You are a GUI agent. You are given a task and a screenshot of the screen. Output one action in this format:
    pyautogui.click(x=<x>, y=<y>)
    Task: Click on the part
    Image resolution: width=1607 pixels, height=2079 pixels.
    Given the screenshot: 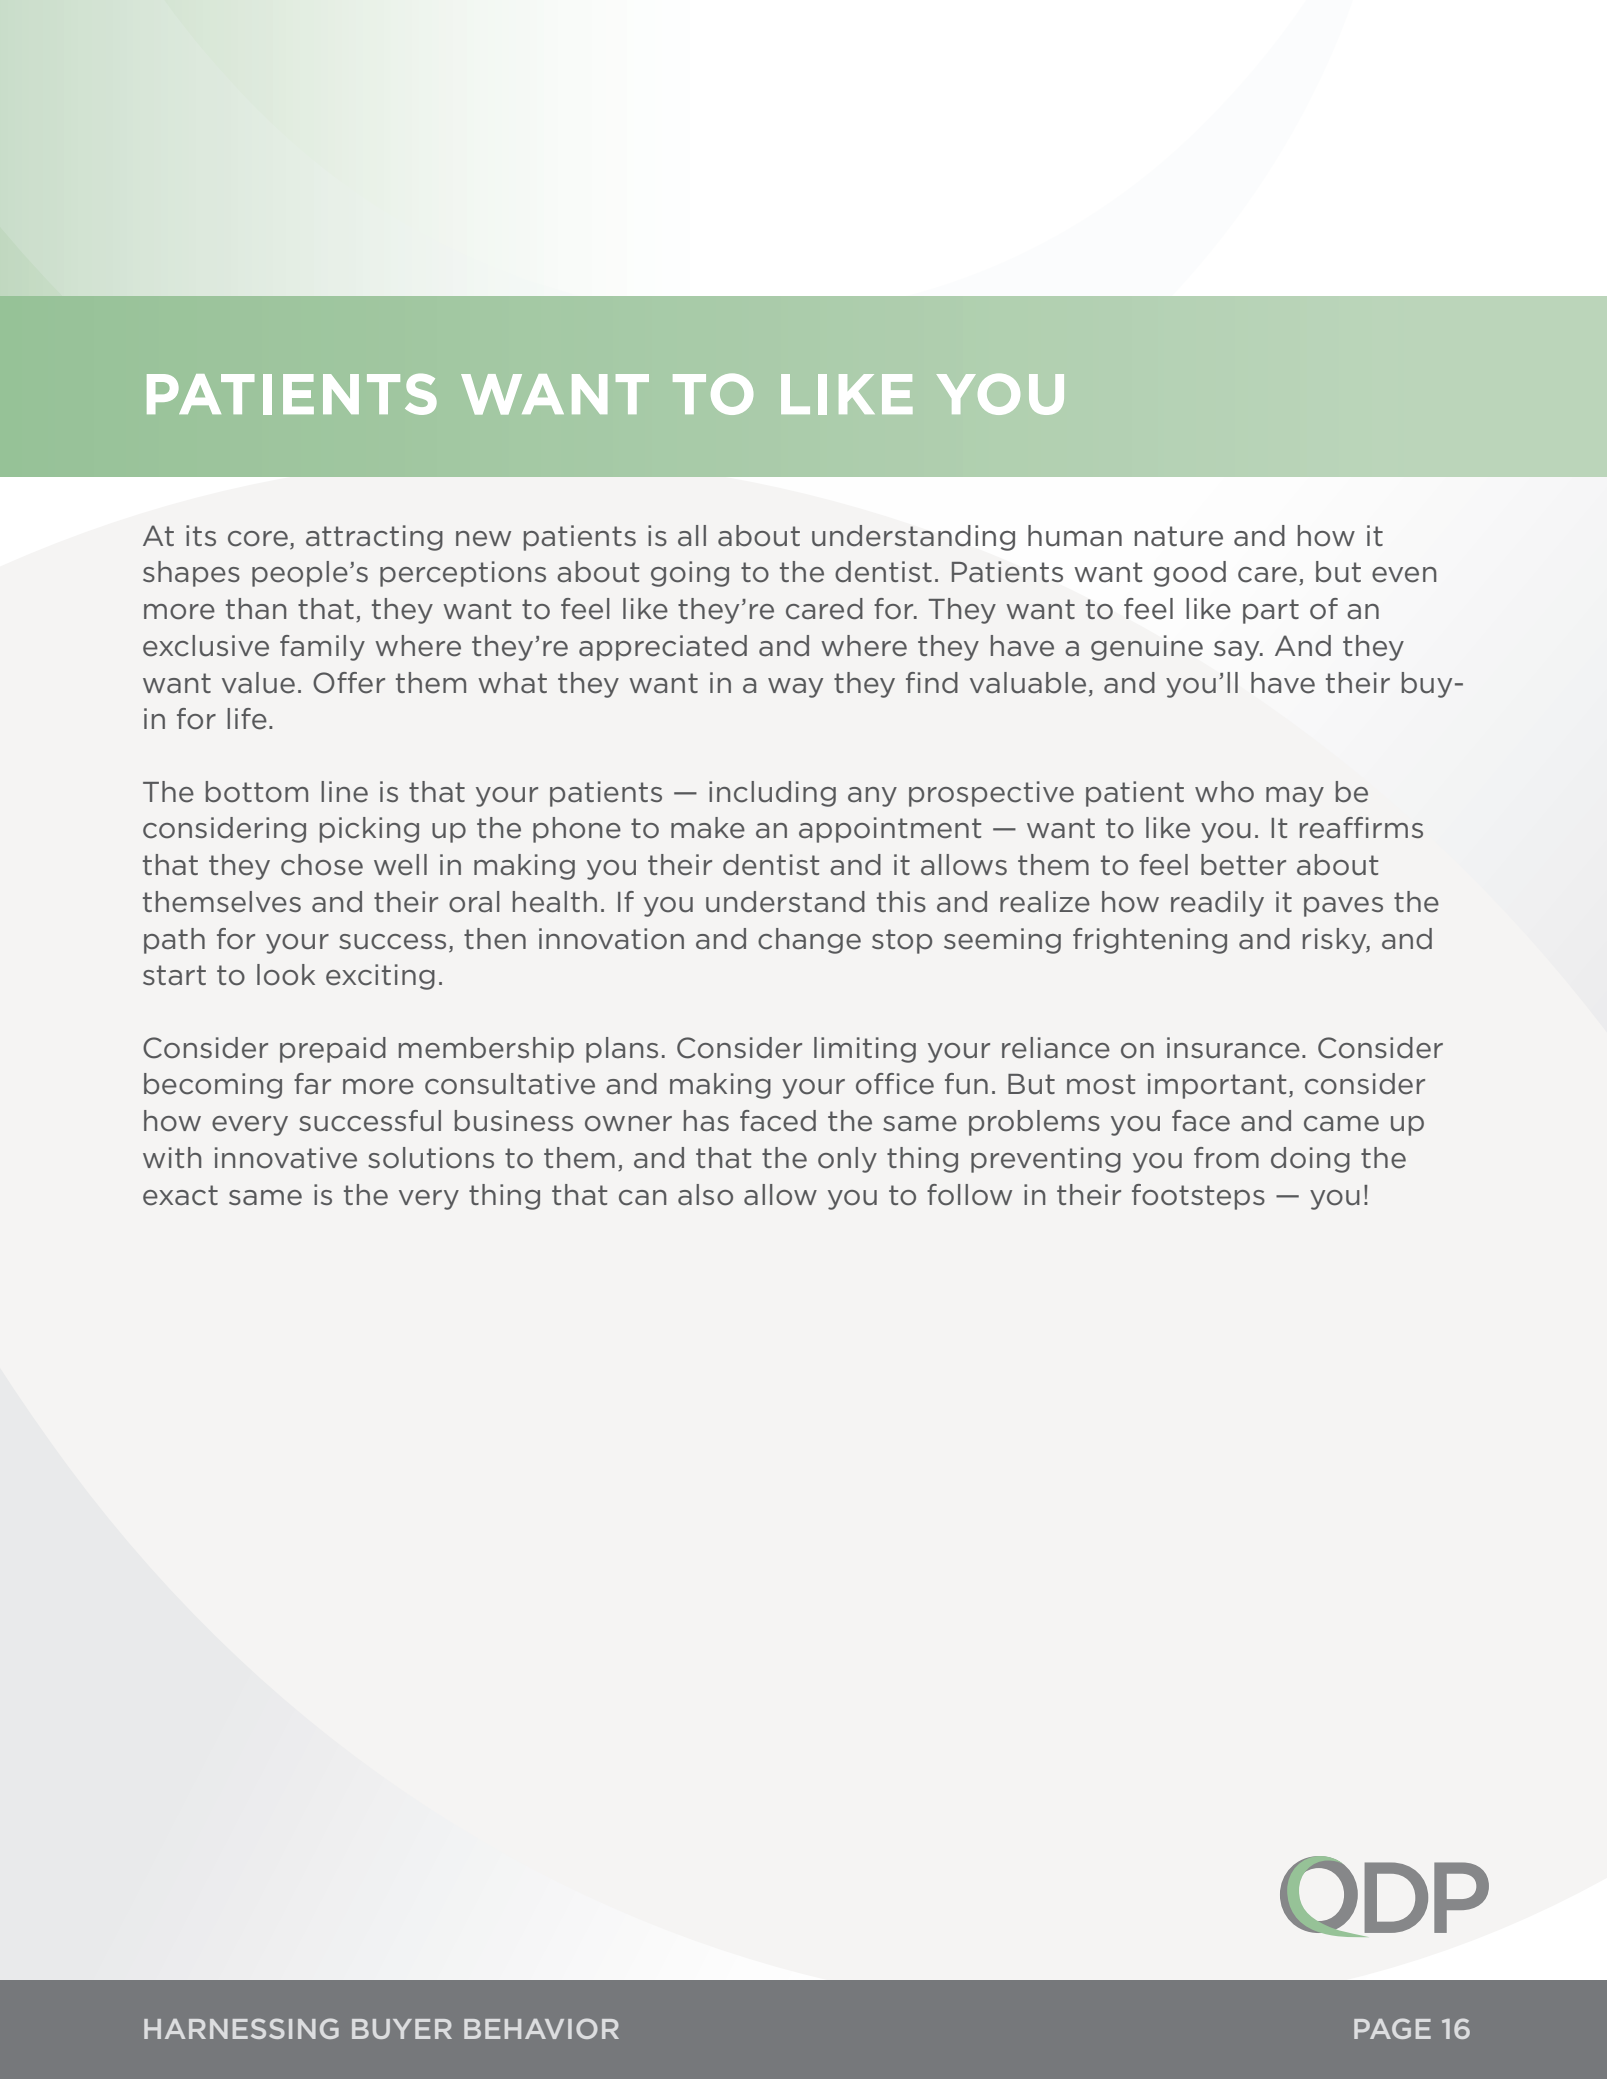 What is the action you would take?
    pyautogui.click(x=1271, y=611)
